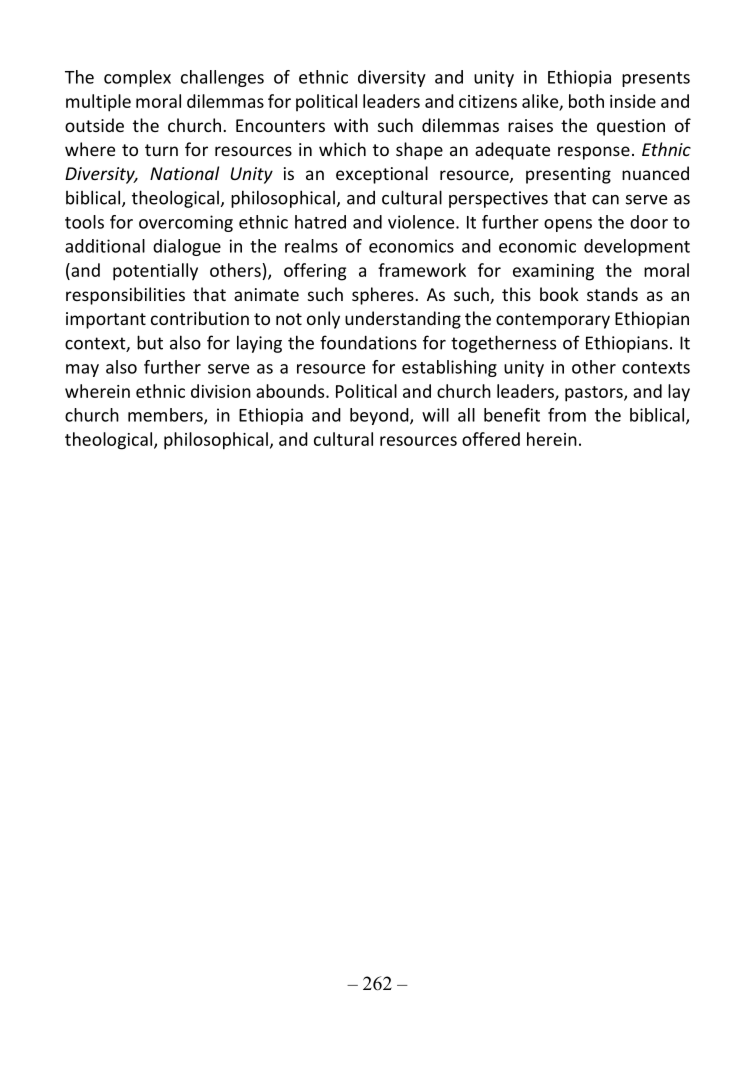  I want to click on important, so click(106, 320).
